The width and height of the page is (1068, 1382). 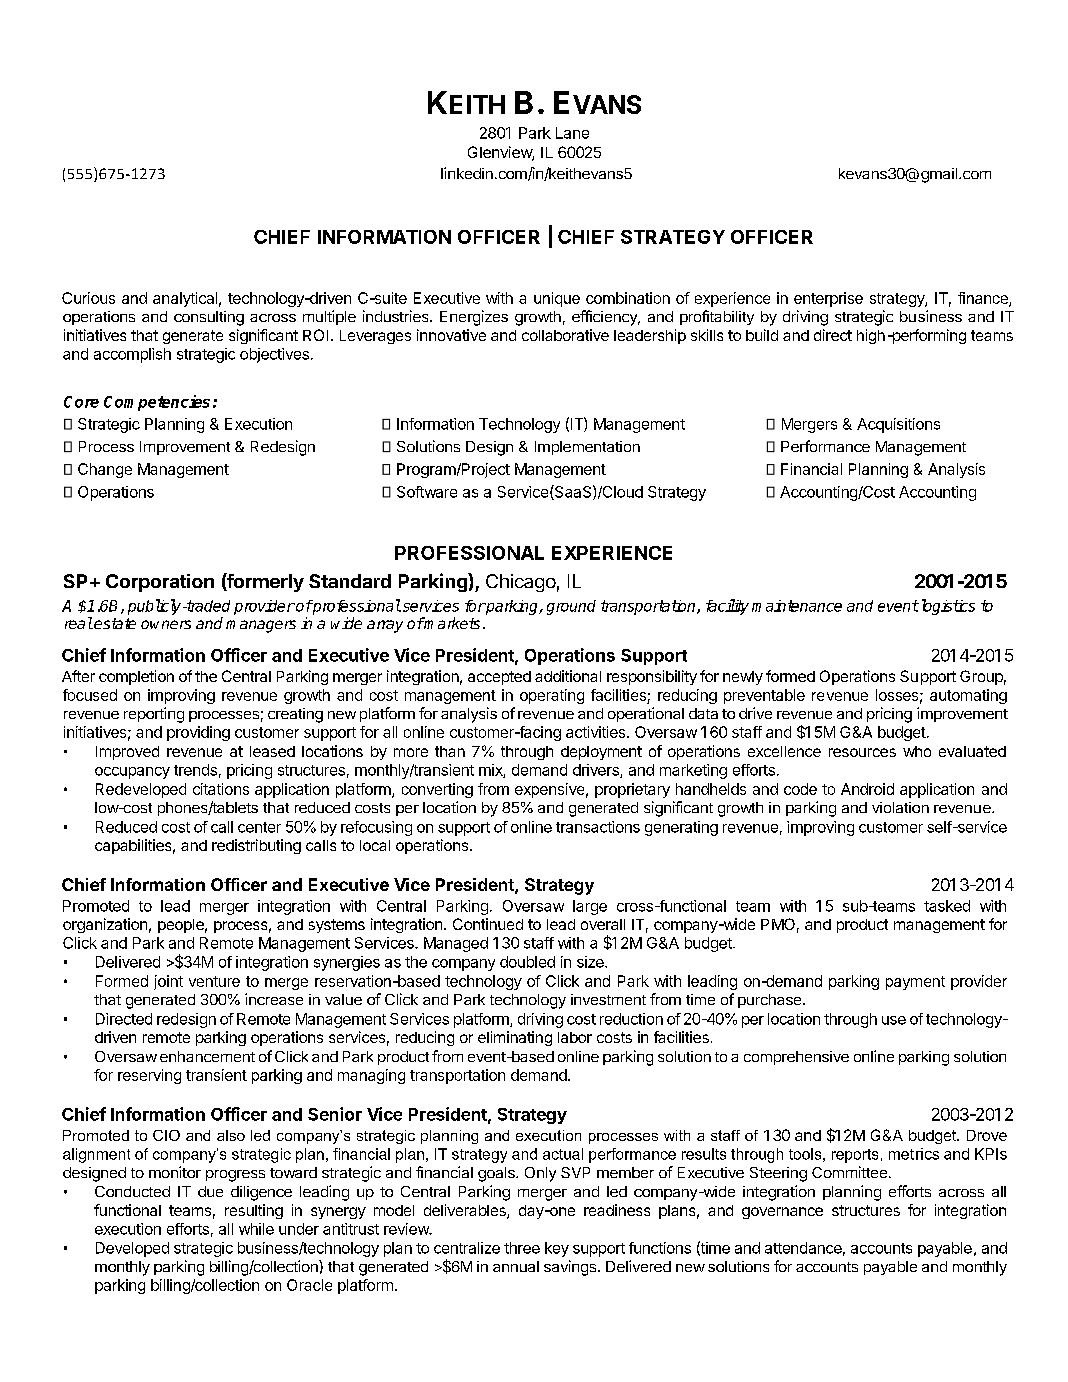 I want to click on Implementation, so click(x=587, y=448).
